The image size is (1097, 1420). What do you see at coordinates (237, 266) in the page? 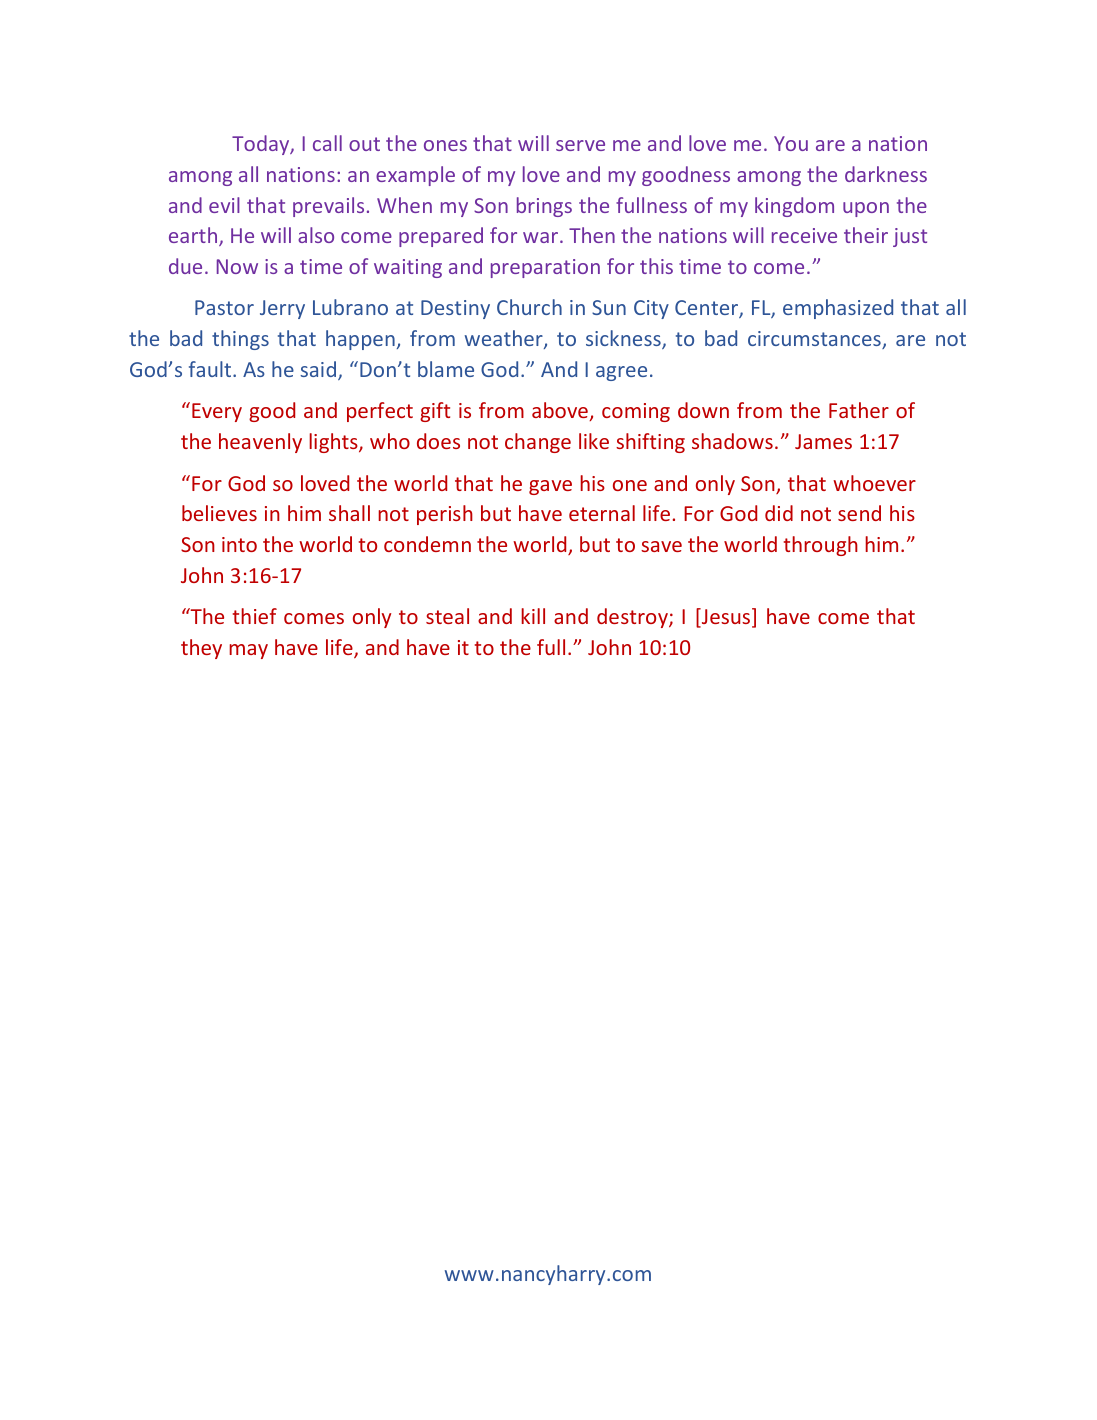
I see `Now` at bounding box center [237, 266].
